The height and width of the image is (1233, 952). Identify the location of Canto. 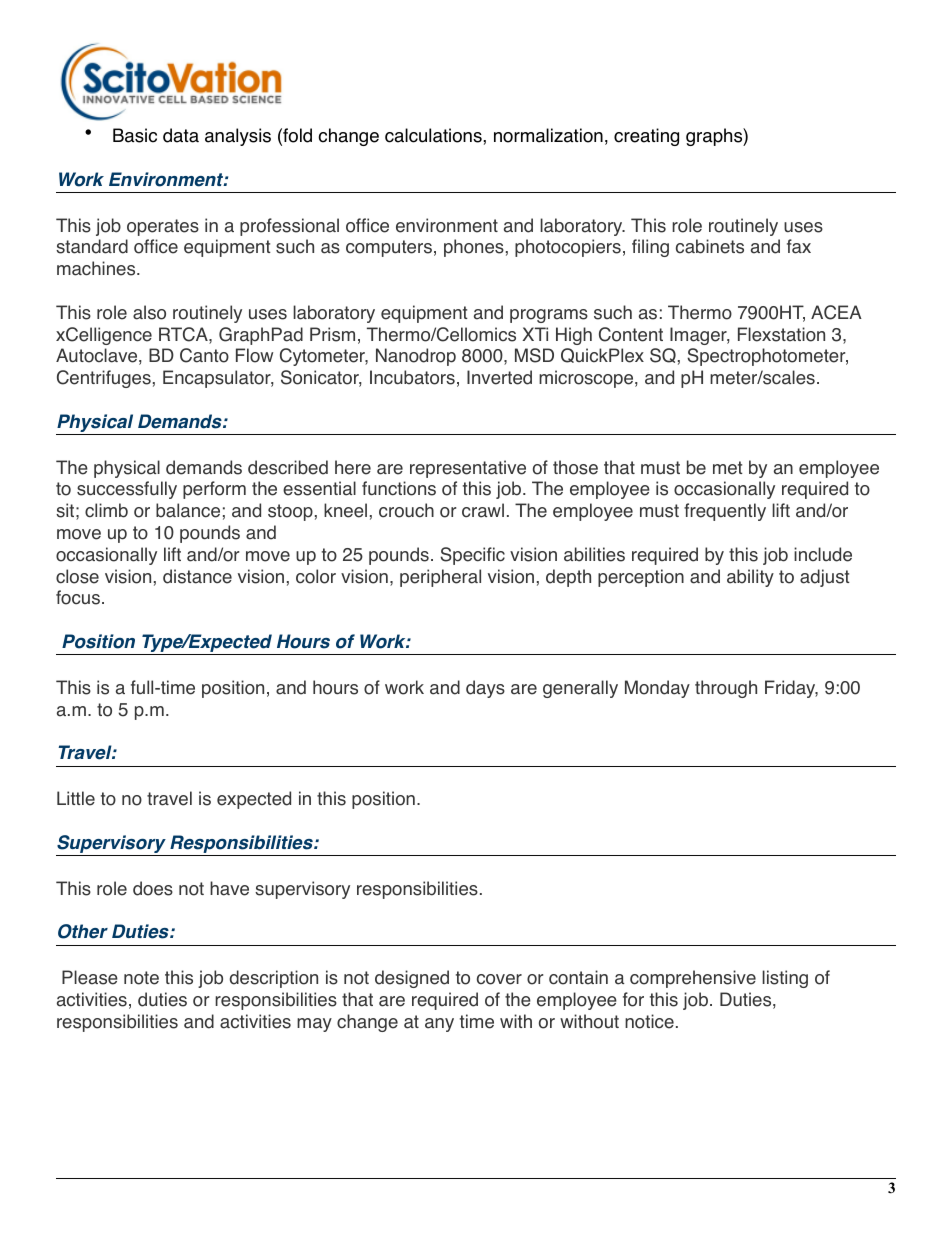
(204, 355).
